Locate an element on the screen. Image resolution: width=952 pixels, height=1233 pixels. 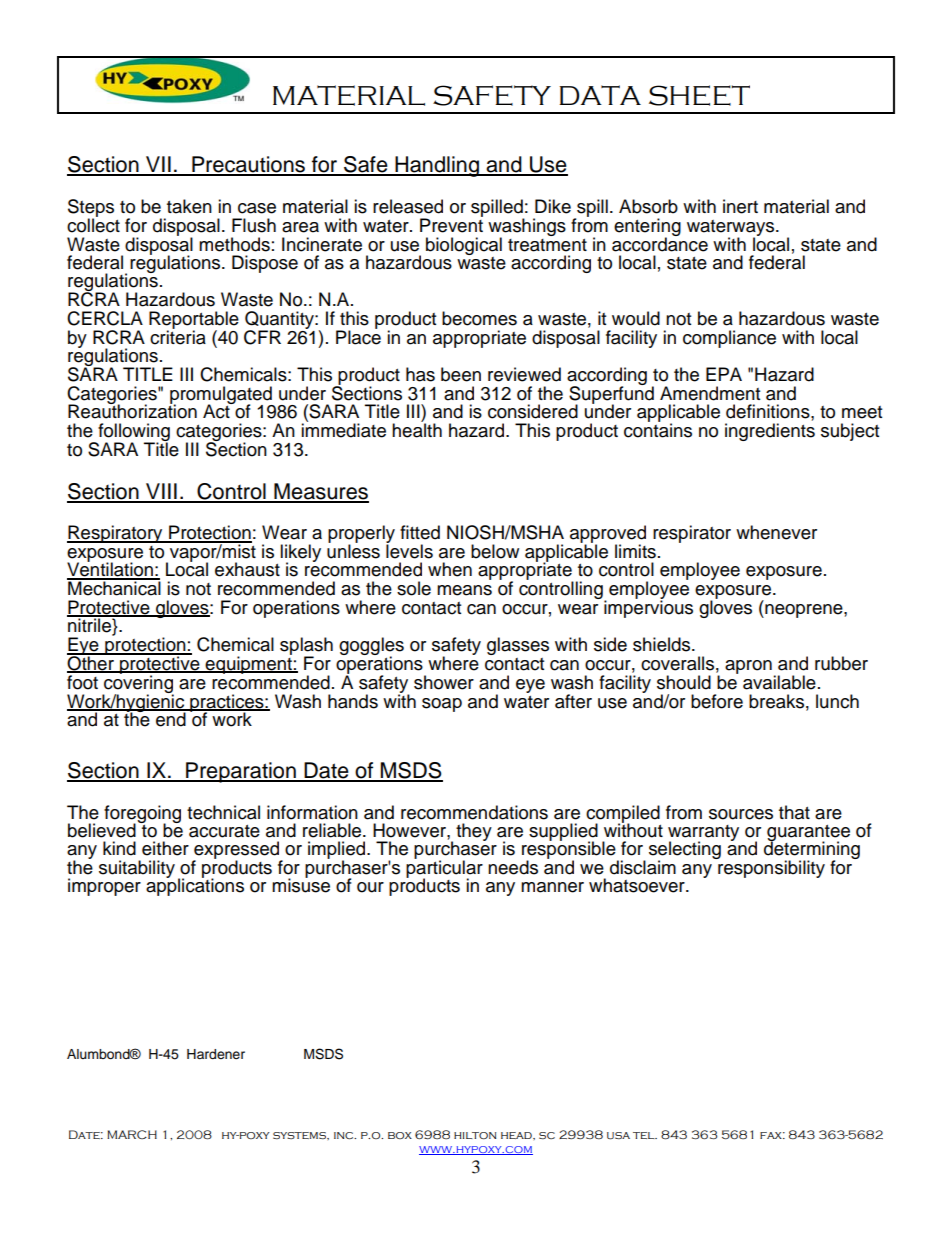
Precautions is located at coordinates (248, 165).
